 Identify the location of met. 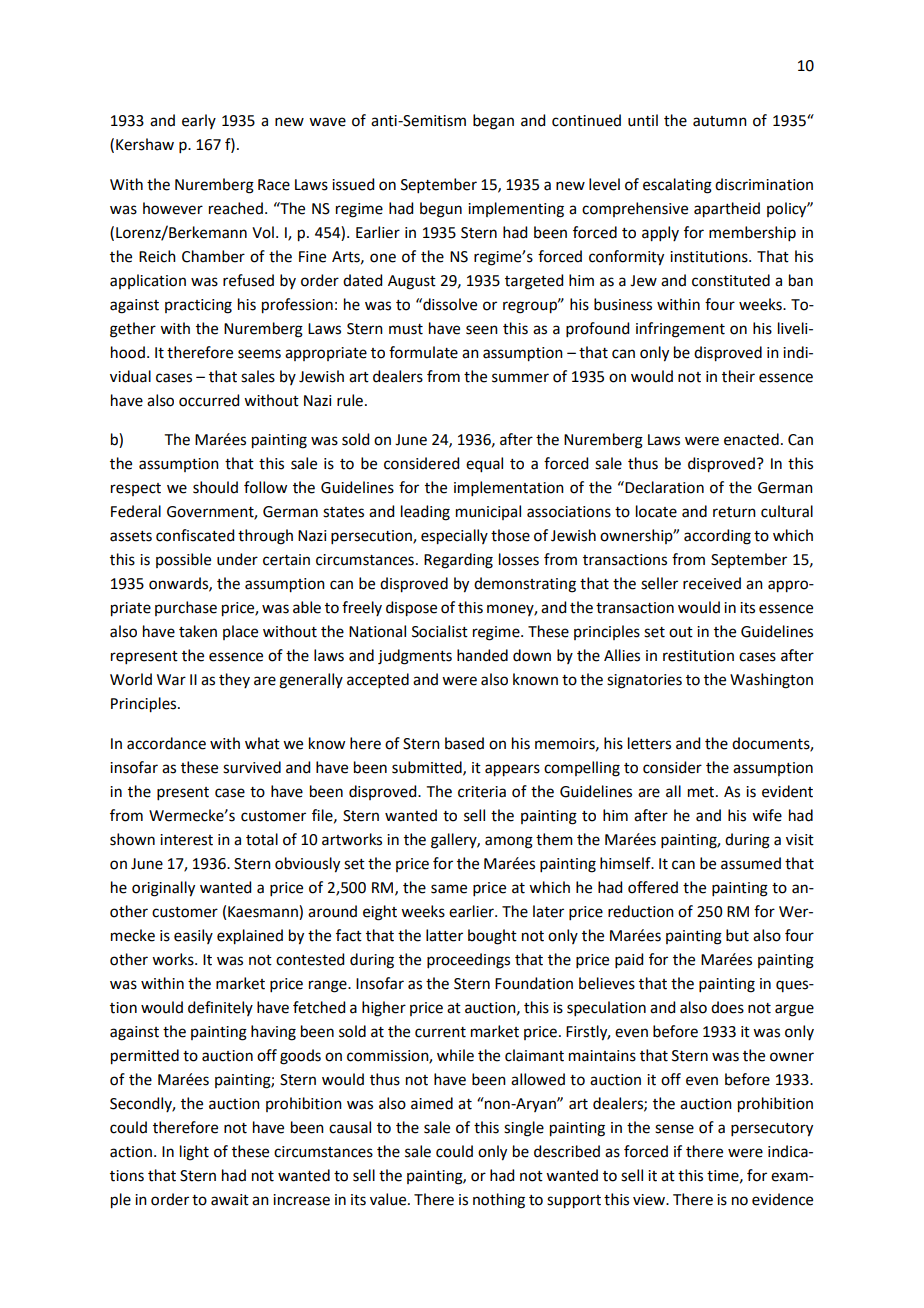
(702, 792).
